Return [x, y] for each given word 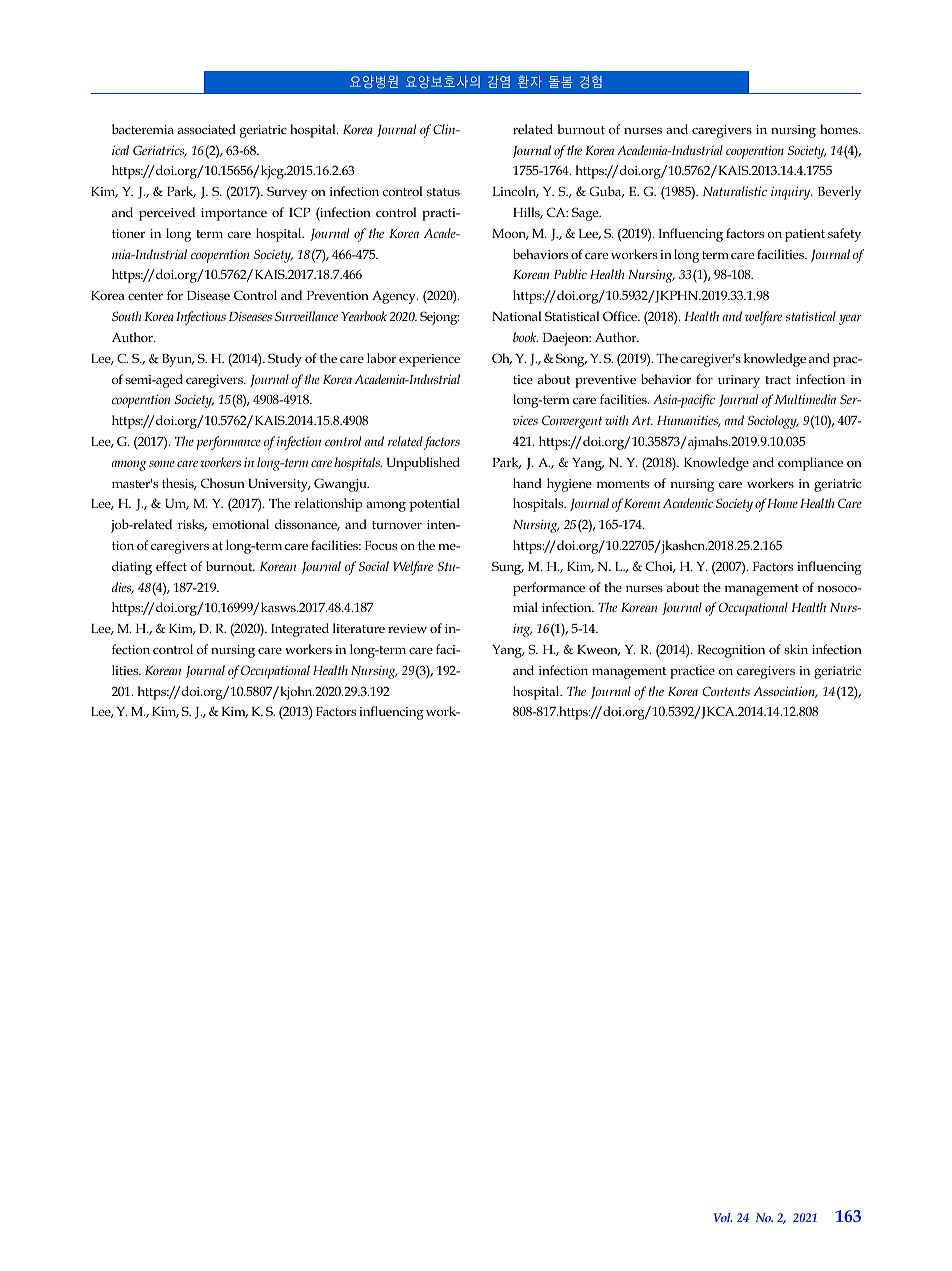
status [443, 192]
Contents [726, 691]
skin [796, 649]
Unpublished [423, 464]
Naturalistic [735, 191]
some [162, 463]
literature [359, 628]
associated [207, 129]
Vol [722, 1217]
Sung [508, 568]
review [407, 628]
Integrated [300, 630]
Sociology [773, 422]
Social [374, 566]
